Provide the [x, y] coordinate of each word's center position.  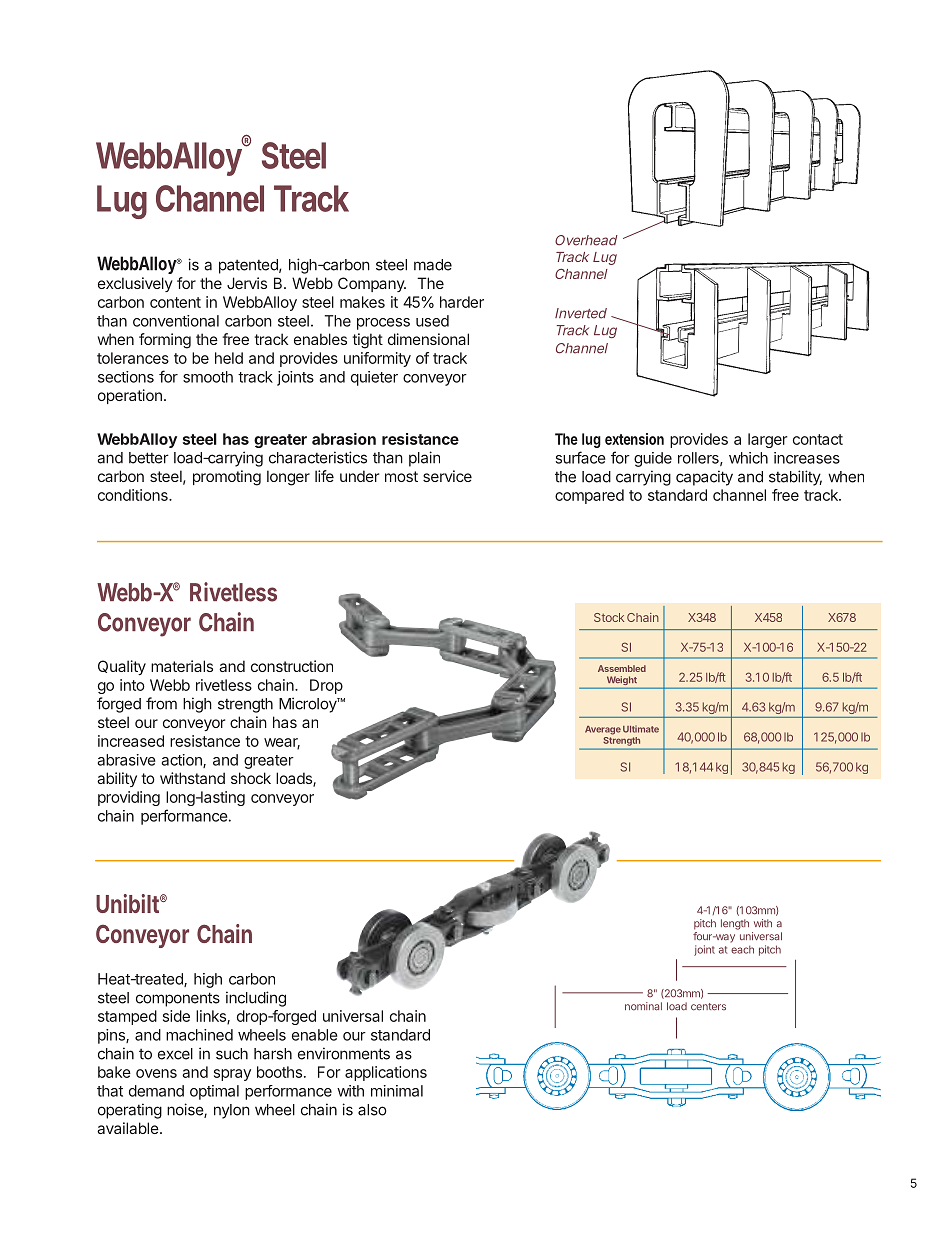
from [161, 703]
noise [186, 1110]
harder [462, 302]
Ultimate [641, 729]
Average [603, 730]
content [175, 302]
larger [768, 440]
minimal [397, 1091]
